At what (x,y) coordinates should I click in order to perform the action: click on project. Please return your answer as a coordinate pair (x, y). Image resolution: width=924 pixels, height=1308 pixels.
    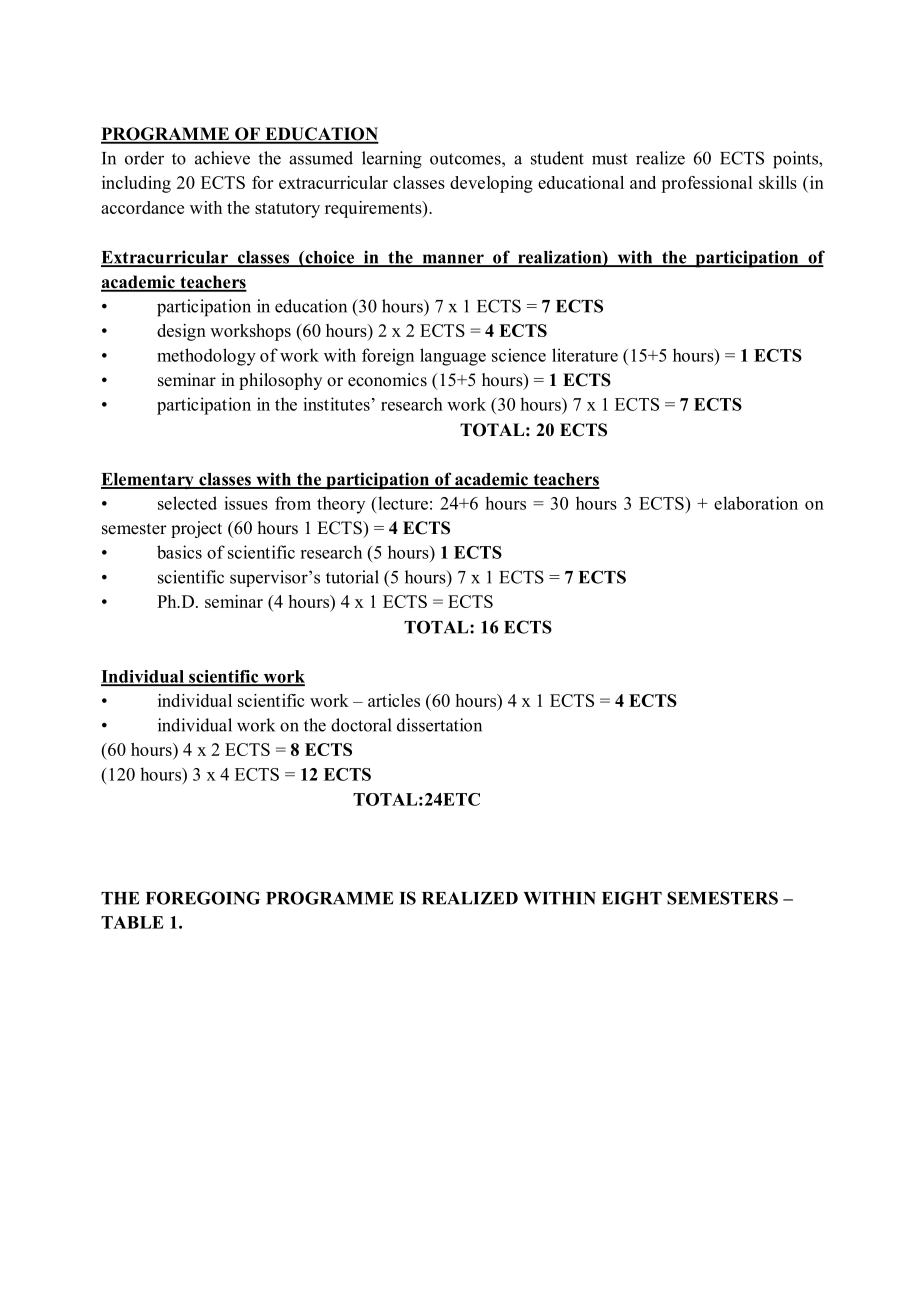
    Looking at the image, I should click on (196, 529).
